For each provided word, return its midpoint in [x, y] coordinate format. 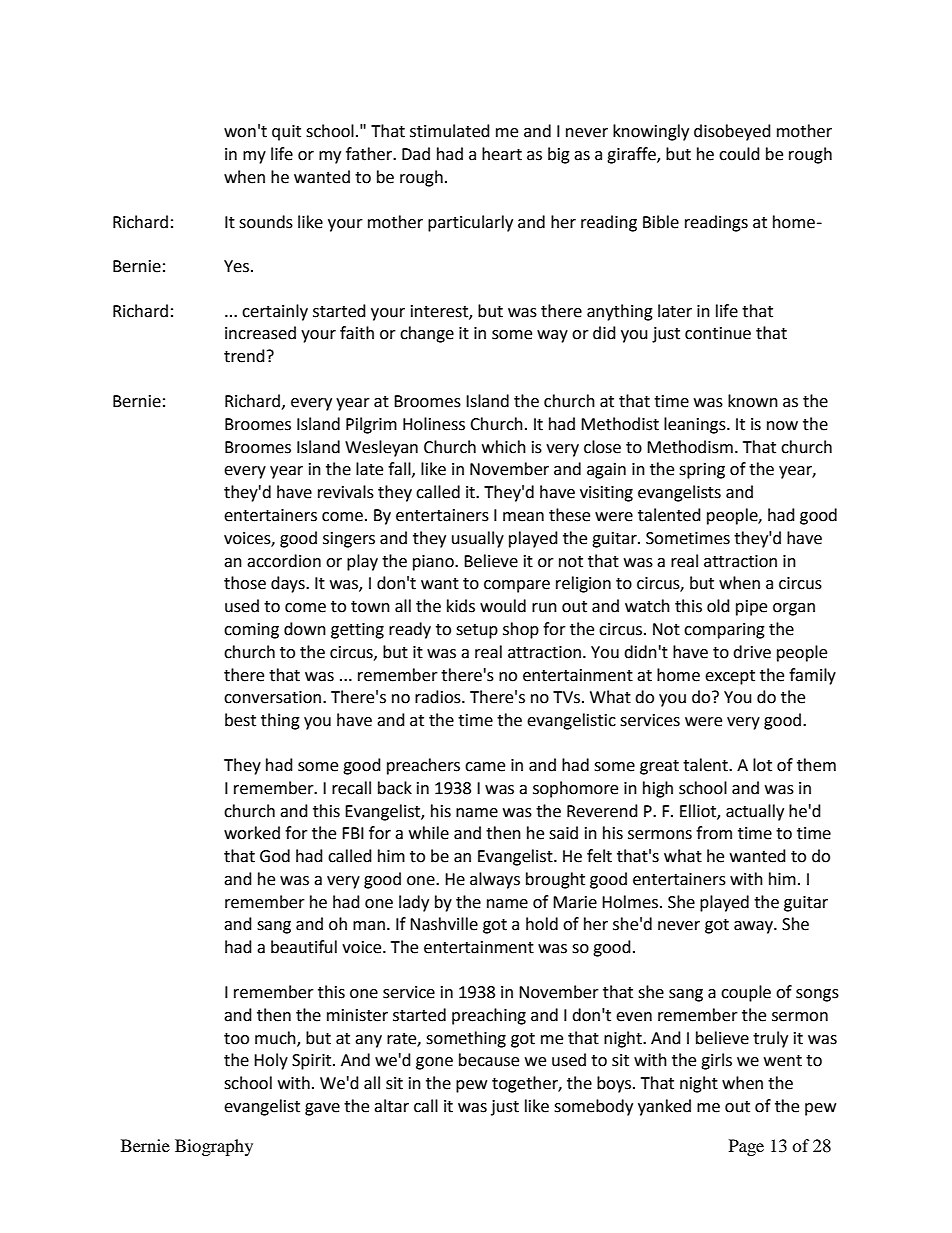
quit [286, 133]
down [305, 629]
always [495, 880]
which [504, 447]
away [754, 927]
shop [521, 630]
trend [244, 356]
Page [746, 1147]
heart [502, 154]
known [753, 401]
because [489, 1060]
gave [322, 1109]
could [739, 154]
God [275, 856]
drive [752, 652]
